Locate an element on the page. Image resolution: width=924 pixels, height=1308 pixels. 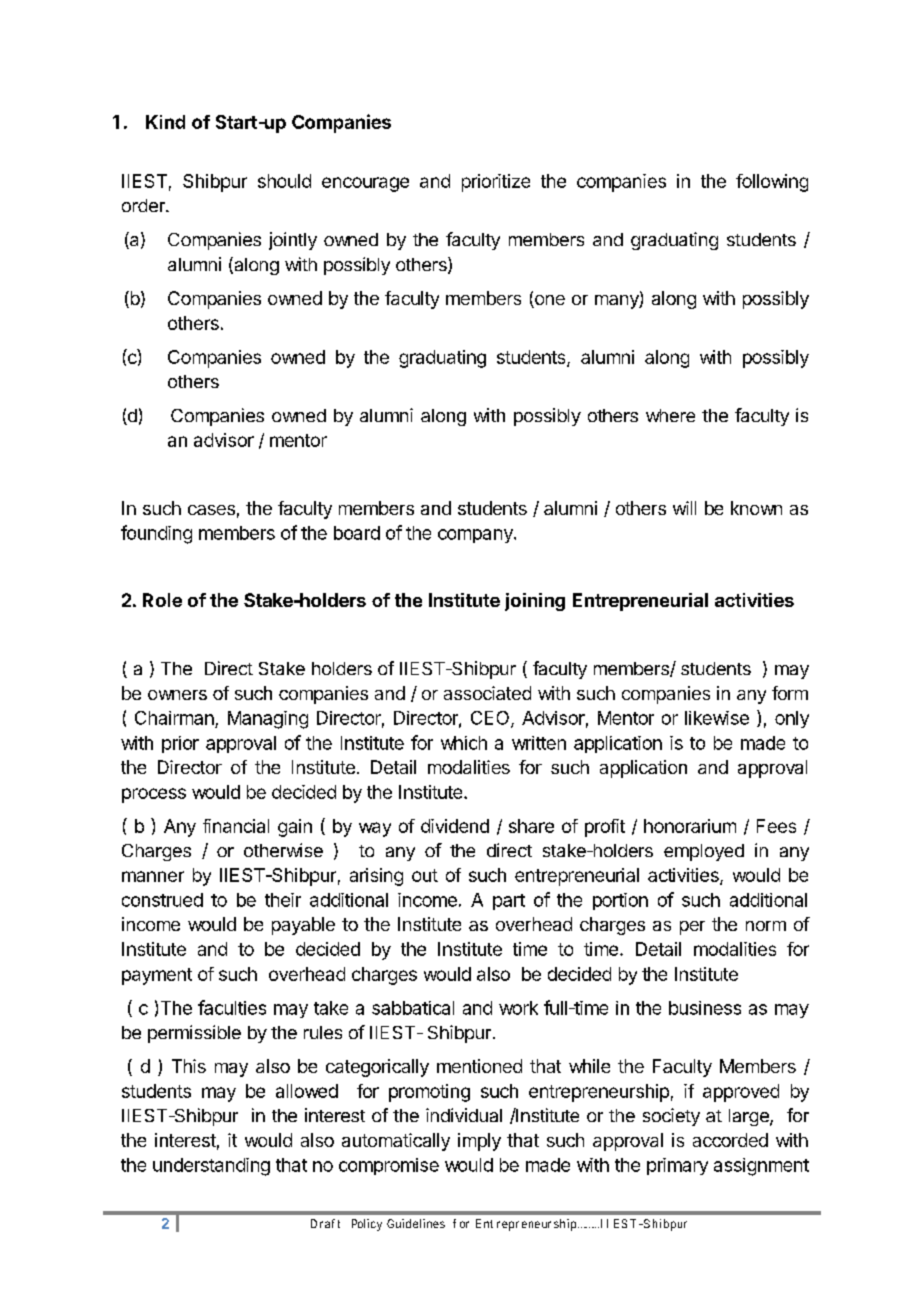
understanding is located at coordinates (211, 1167).
